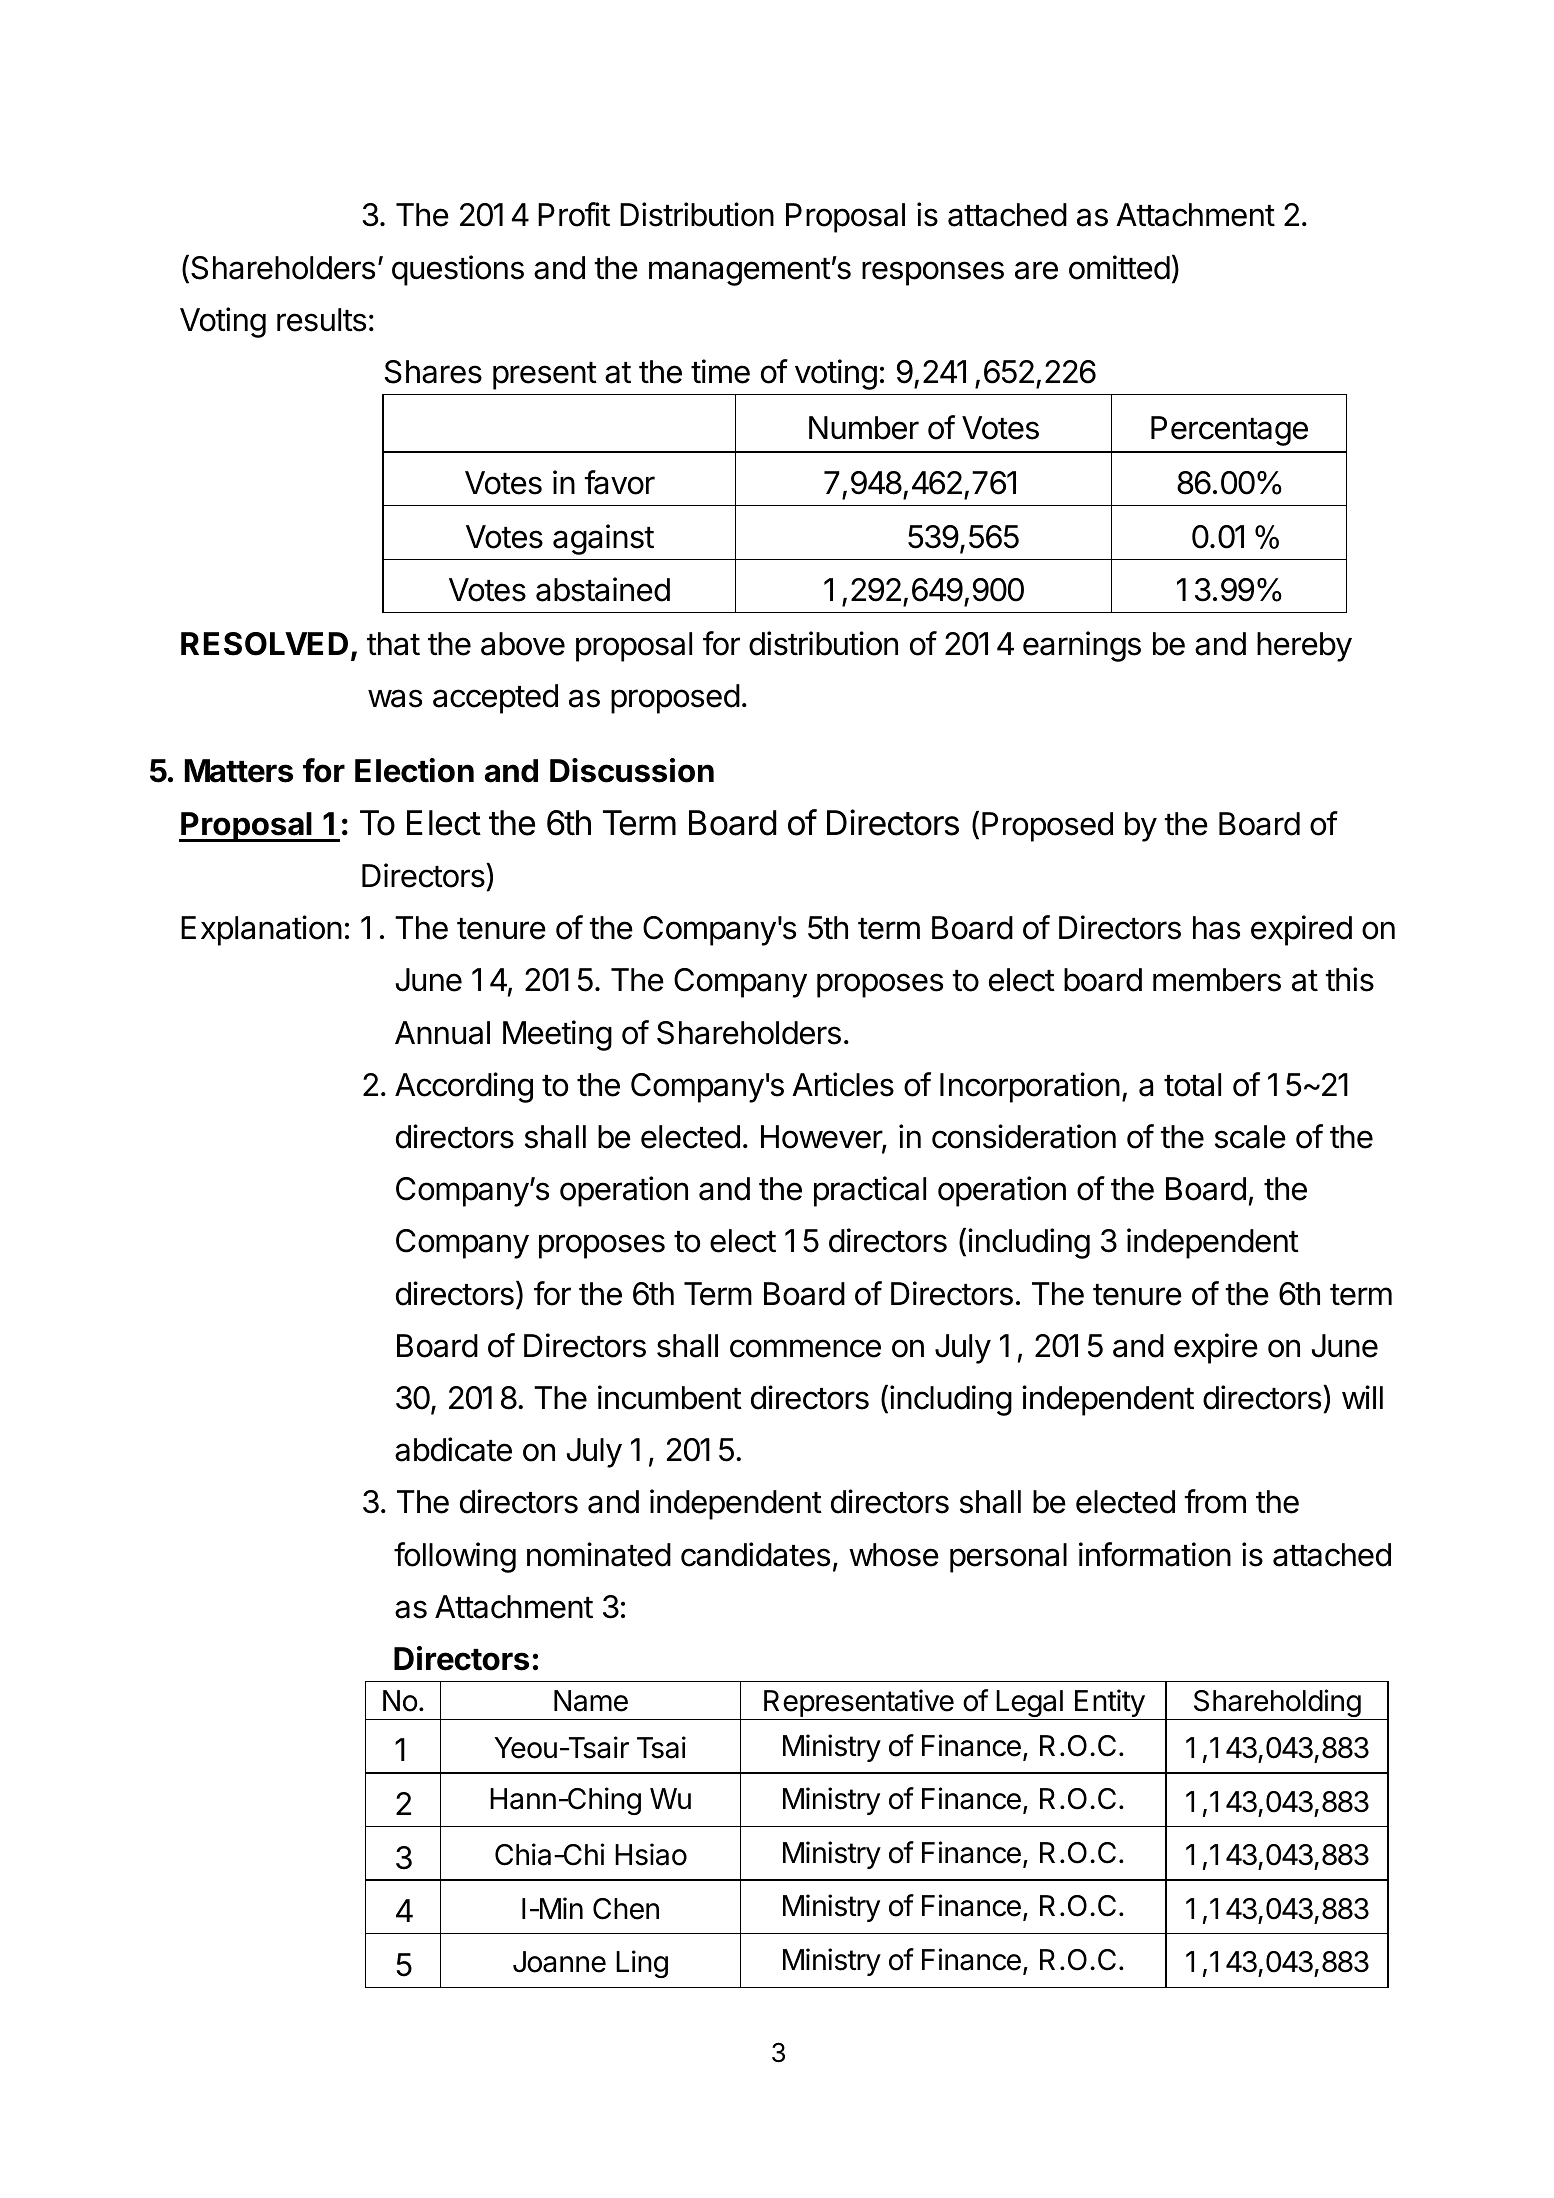 This image has width=1554, height=2198. What do you see at coordinates (1119, 267) in the image?
I see `omitted` at bounding box center [1119, 267].
